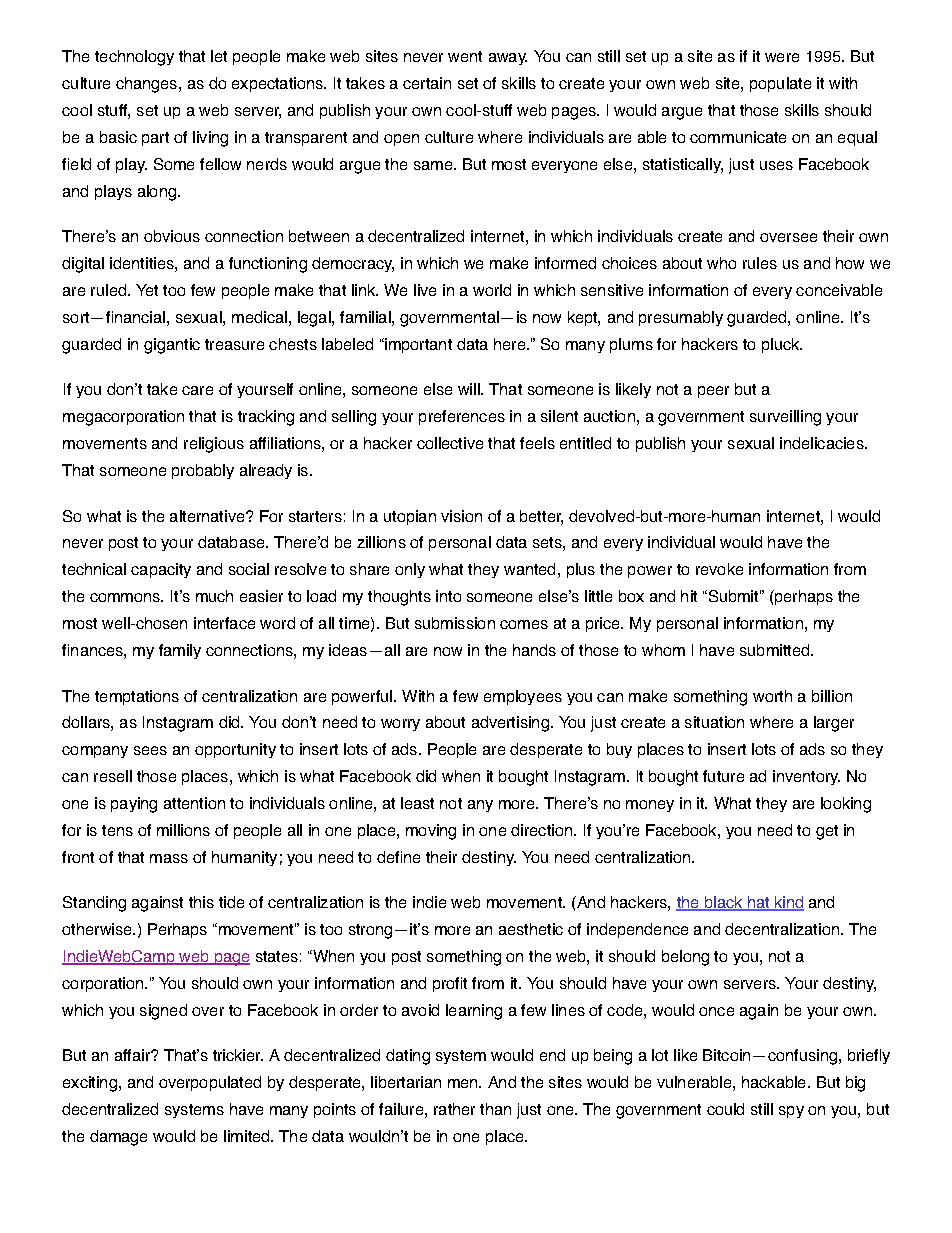 The image size is (952, 1233). I want to click on capacity, so click(161, 570).
